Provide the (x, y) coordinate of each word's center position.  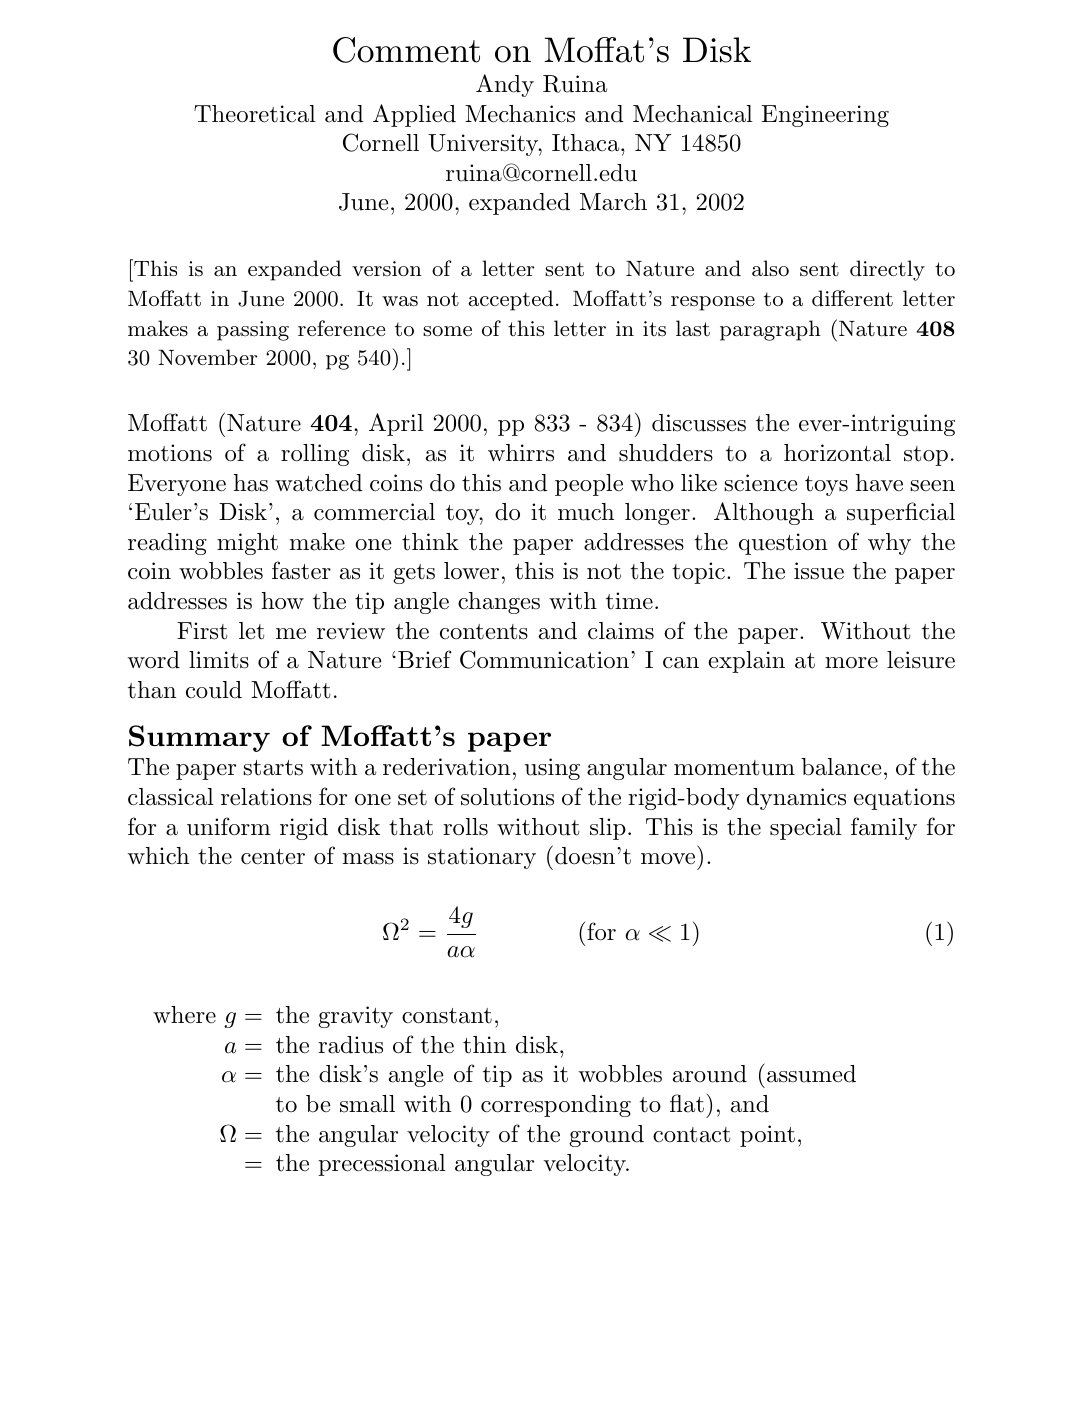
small (367, 1104)
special (806, 829)
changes (499, 603)
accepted (510, 300)
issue (819, 571)
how (283, 601)
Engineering (825, 116)
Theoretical (255, 114)
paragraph (770, 330)
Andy (505, 85)
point (767, 1136)
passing (253, 331)
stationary (482, 858)
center (273, 857)
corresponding (556, 1106)
